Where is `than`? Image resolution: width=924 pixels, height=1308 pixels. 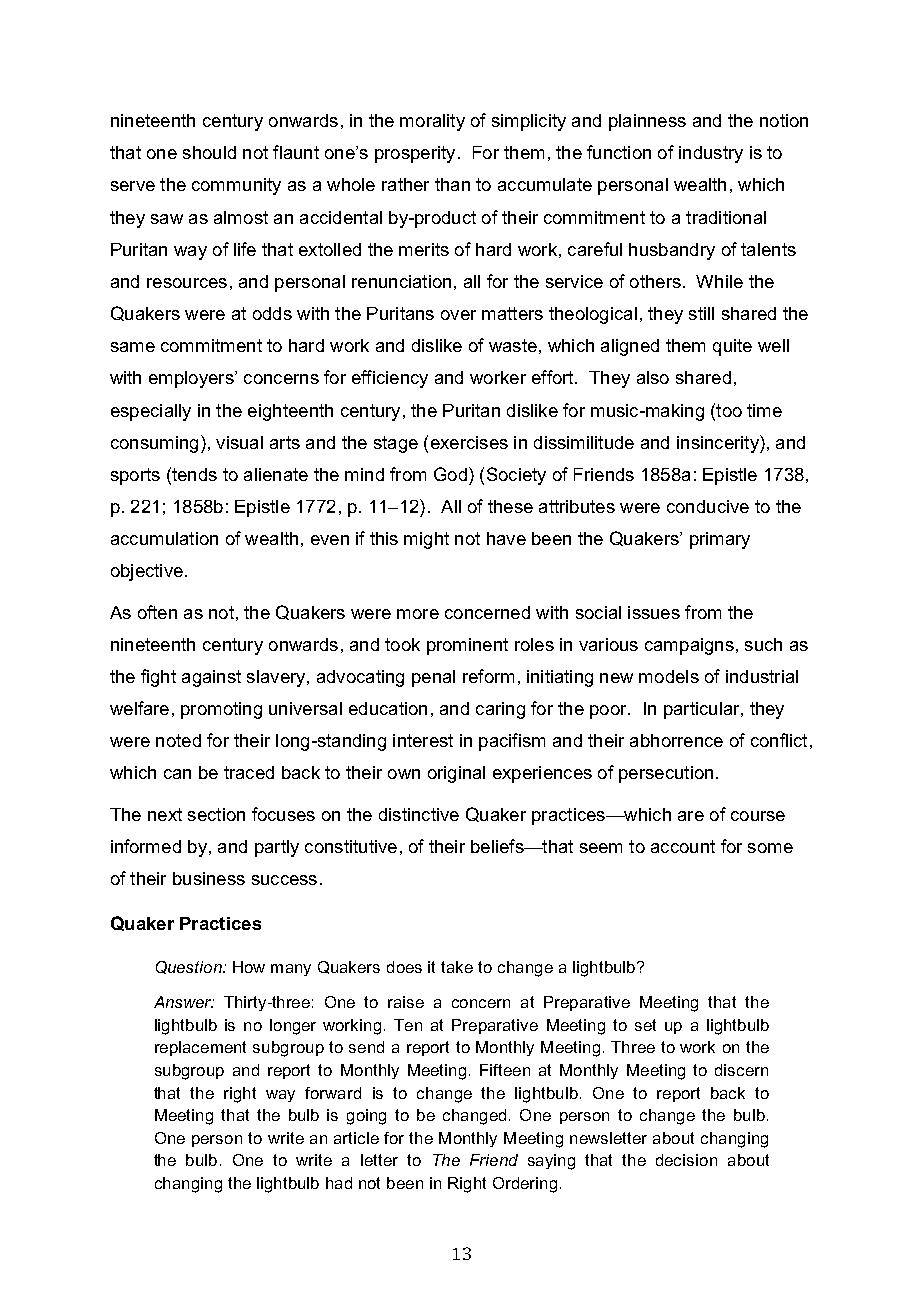 than is located at coordinates (452, 184).
